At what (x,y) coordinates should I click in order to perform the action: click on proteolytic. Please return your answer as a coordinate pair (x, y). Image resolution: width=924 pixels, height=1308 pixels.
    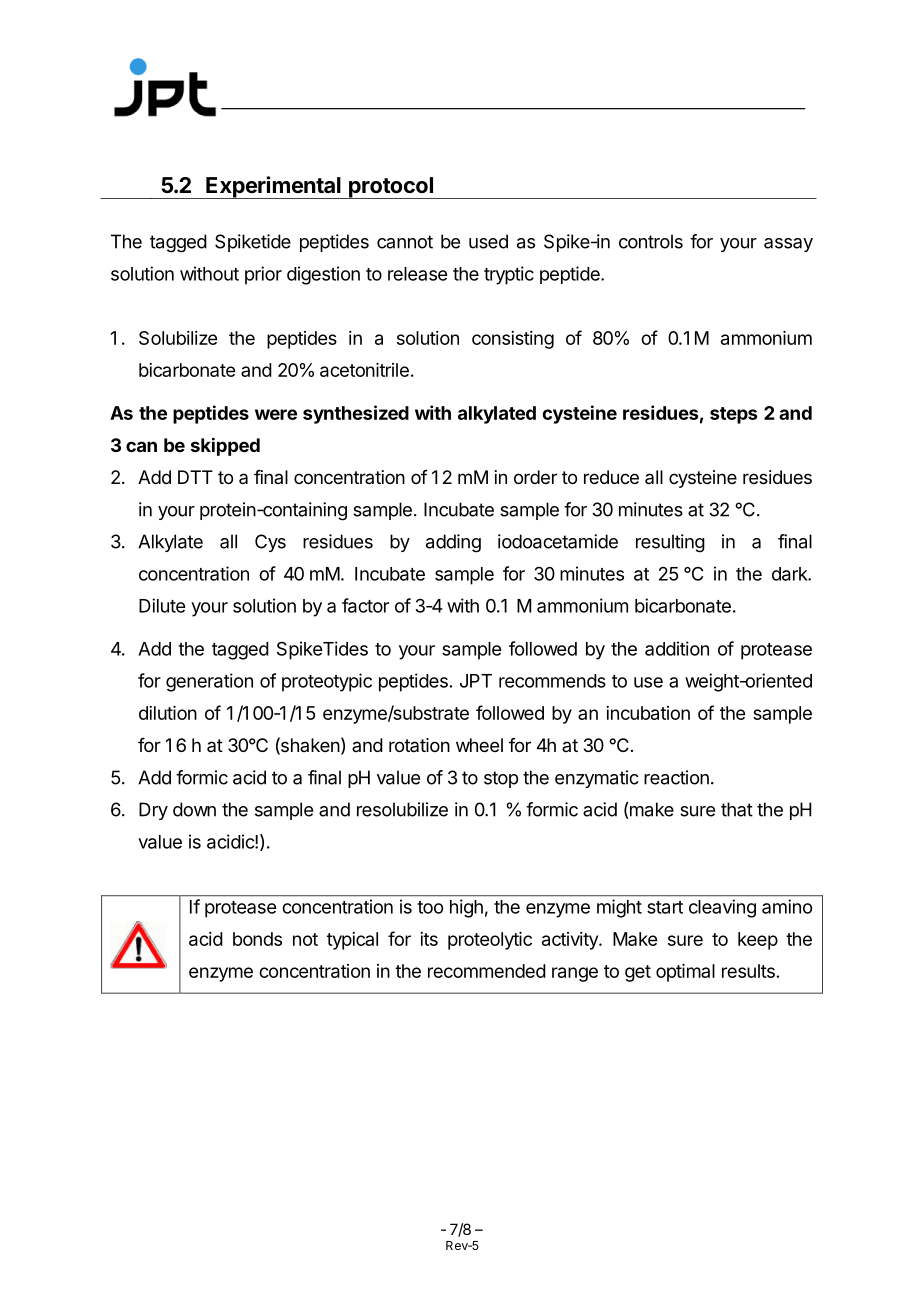
    Looking at the image, I should click on (490, 941).
